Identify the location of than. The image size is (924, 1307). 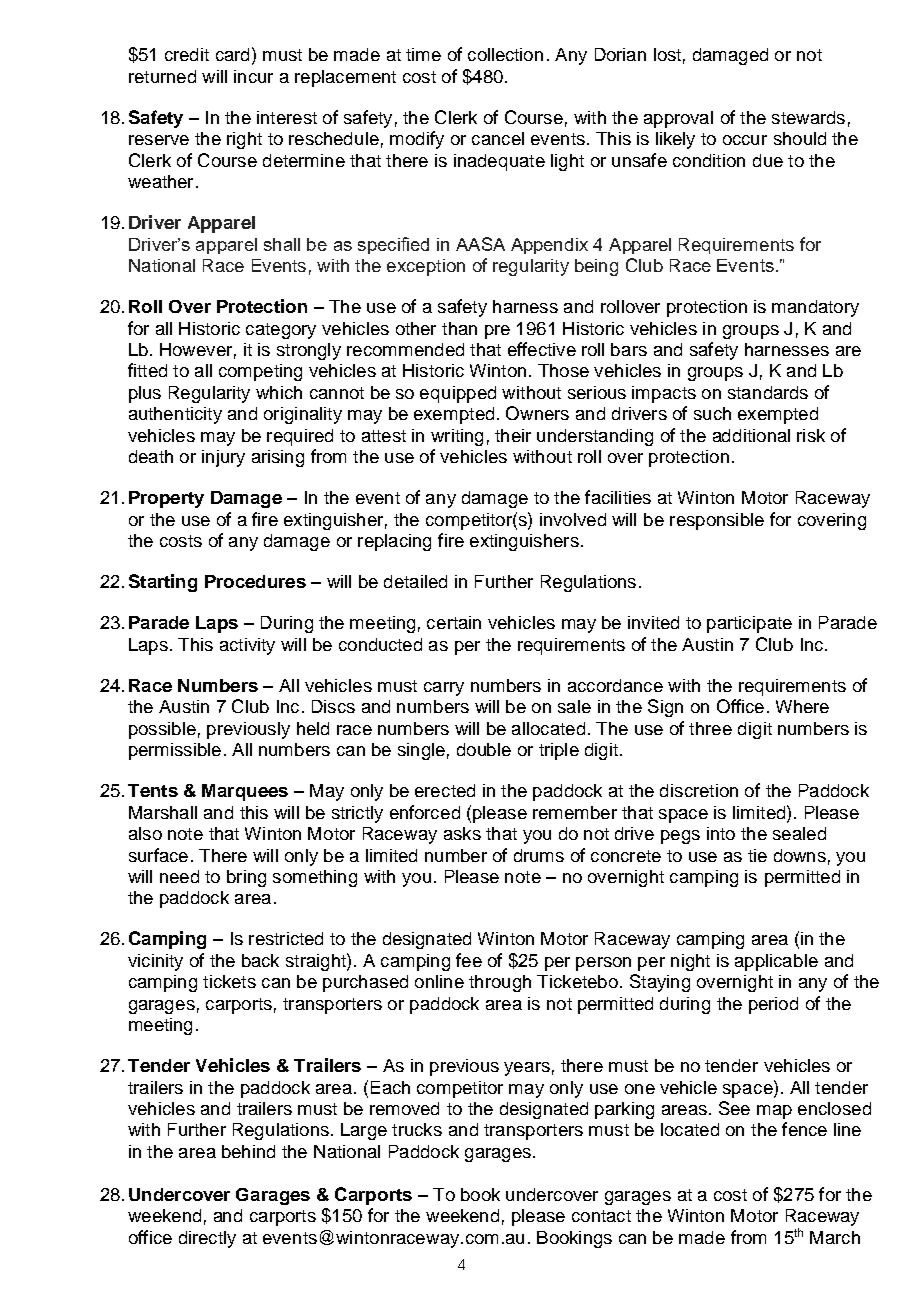
(459, 328).
